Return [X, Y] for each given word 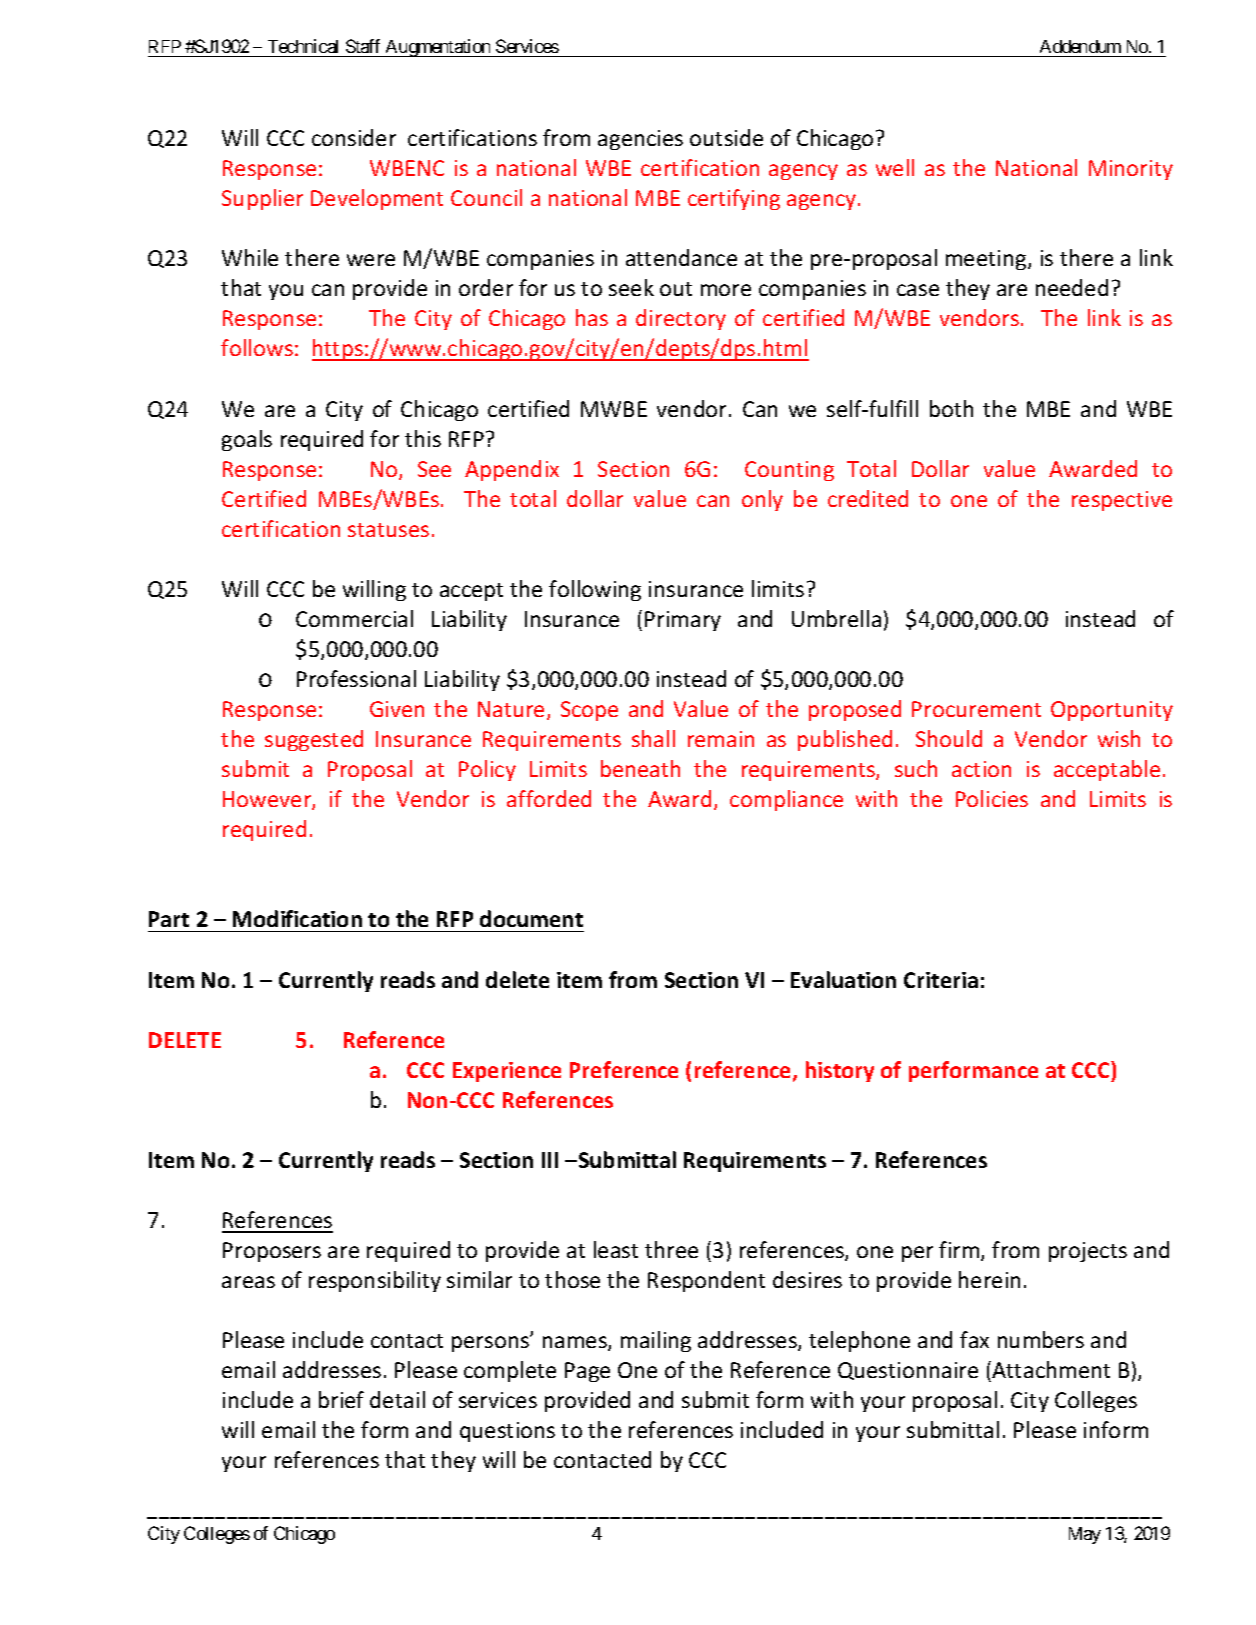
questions [507, 1432]
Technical [303, 46]
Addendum [1080, 46]
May [1085, 1535]
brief [341, 1399]
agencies [640, 140]
